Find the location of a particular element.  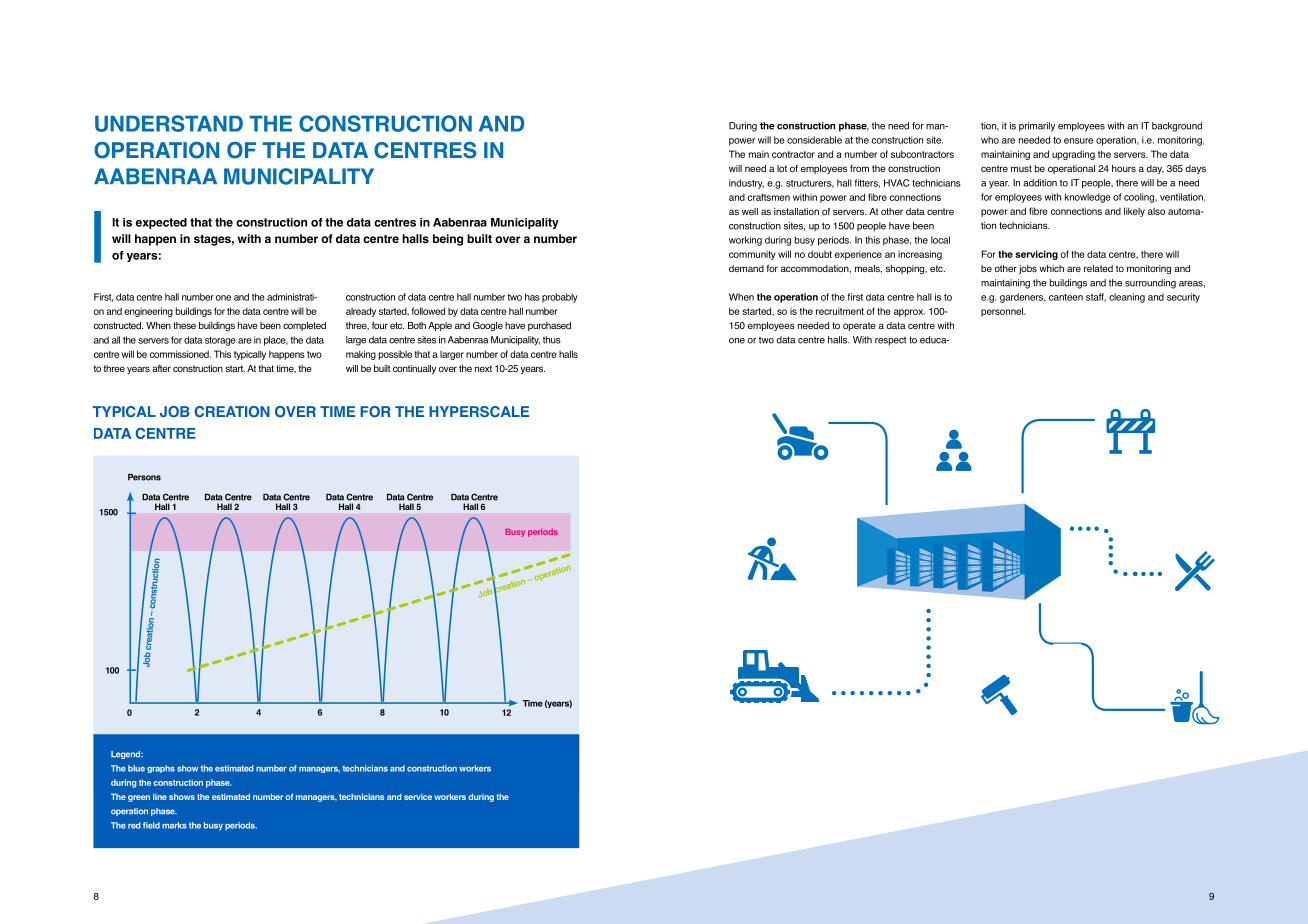

respect is located at coordinates (890, 341).
